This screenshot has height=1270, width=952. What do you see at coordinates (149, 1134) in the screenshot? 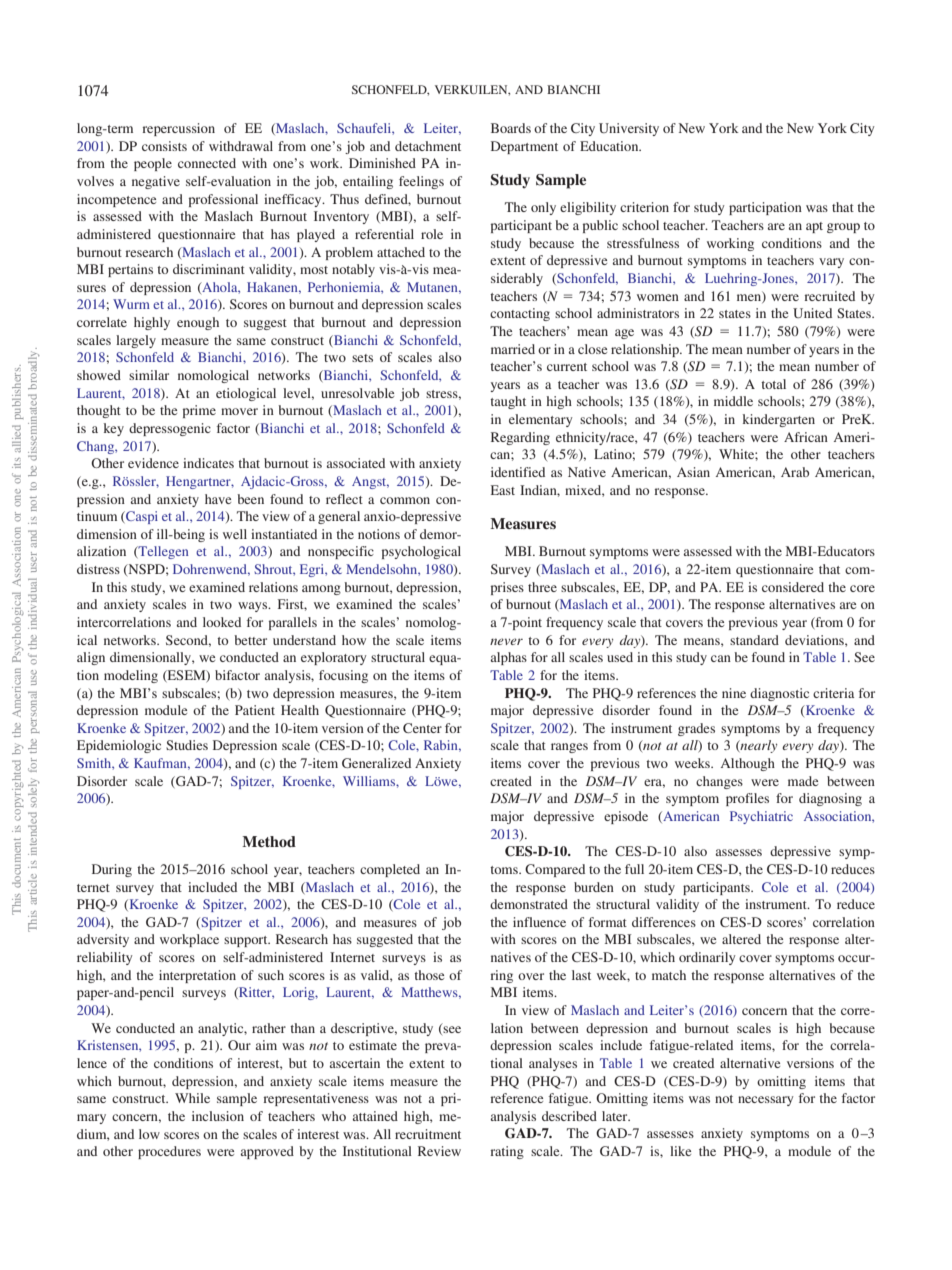
I see `low` at bounding box center [149, 1134].
